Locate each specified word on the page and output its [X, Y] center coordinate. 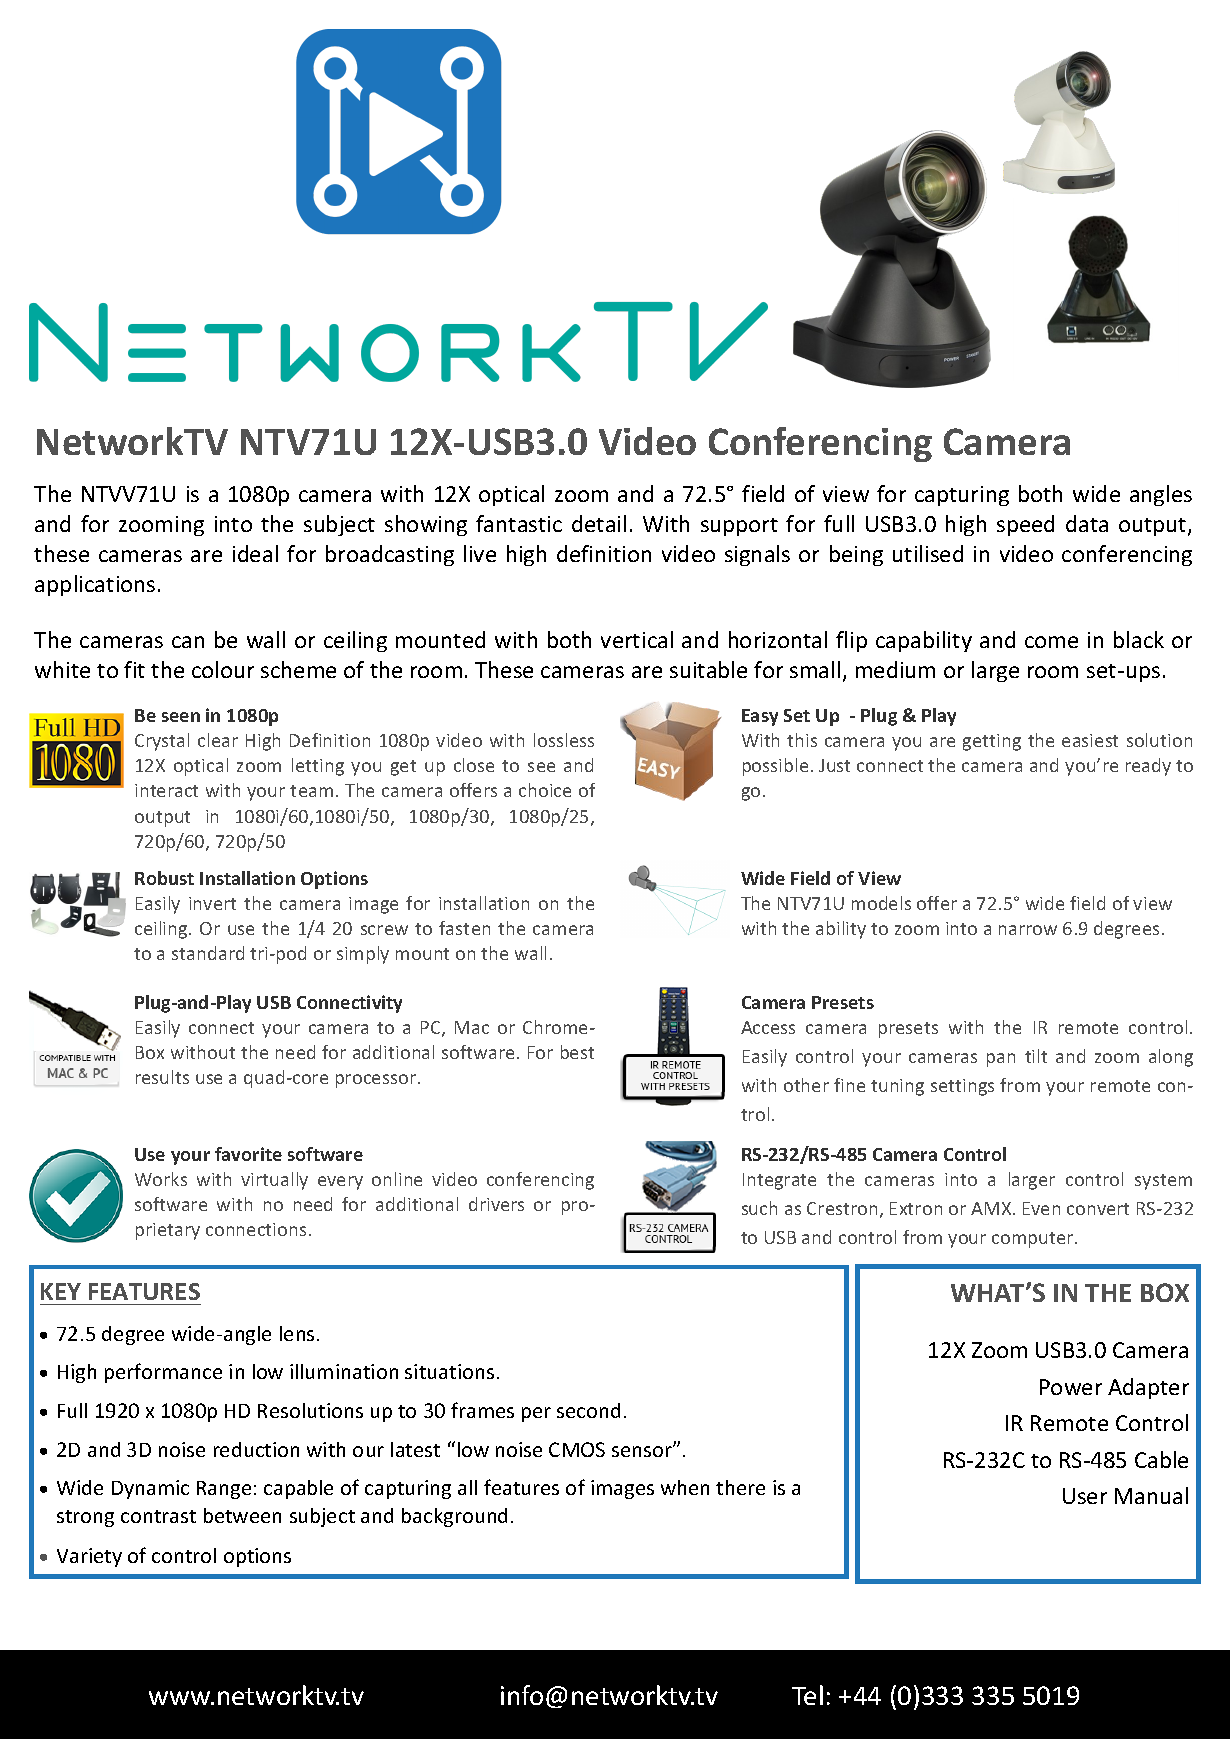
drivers [496, 1204]
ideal [255, 553]
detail [599, 523]
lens [297, 1333]
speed [1025, 525]
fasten [464, 928]
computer [1034, 1240]
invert [212, 903]
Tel [807, 1695]
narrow [1028, 930]
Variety [89, 1557]
